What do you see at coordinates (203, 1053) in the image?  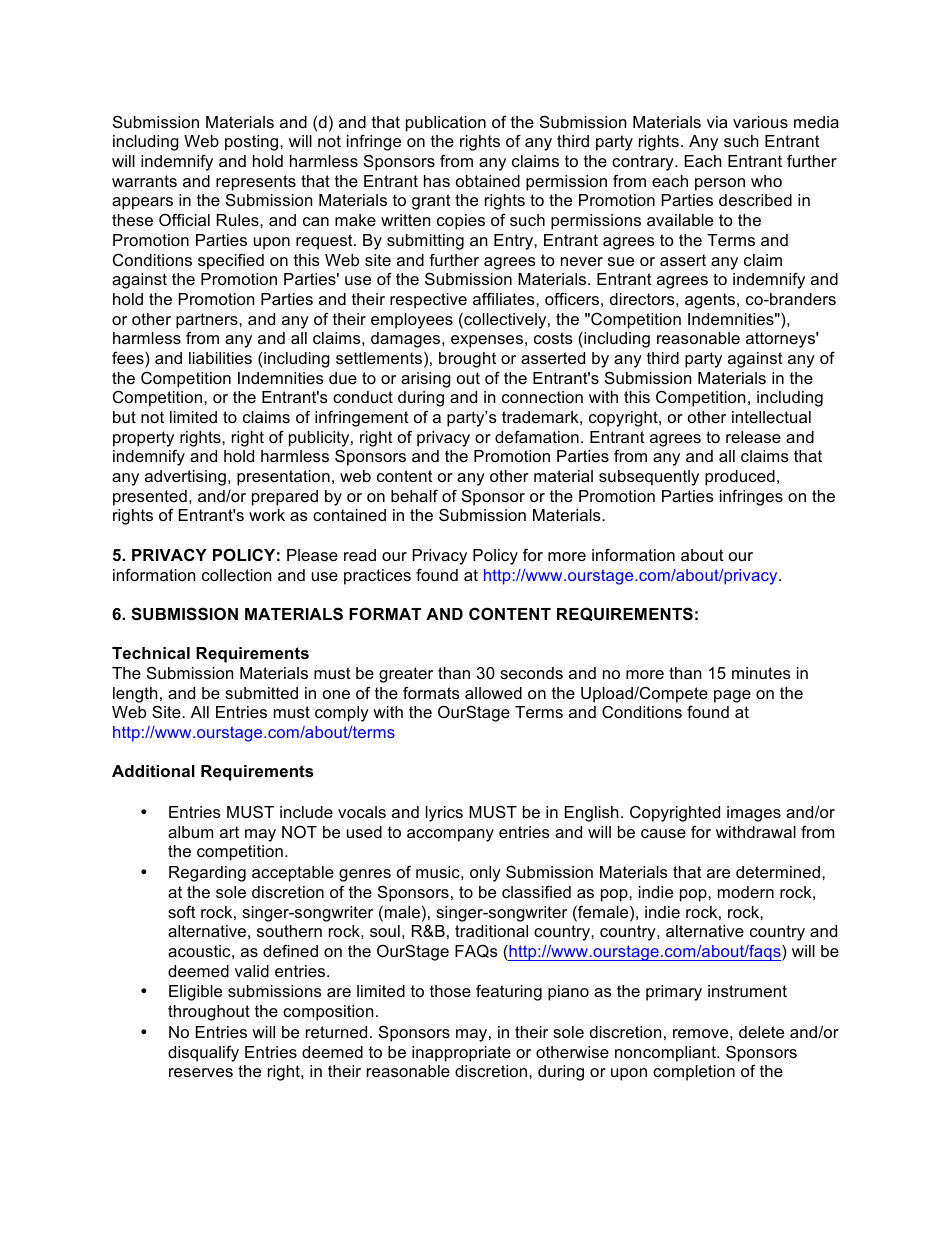 I see `disqualify` at bounding box center [203, 1053].
